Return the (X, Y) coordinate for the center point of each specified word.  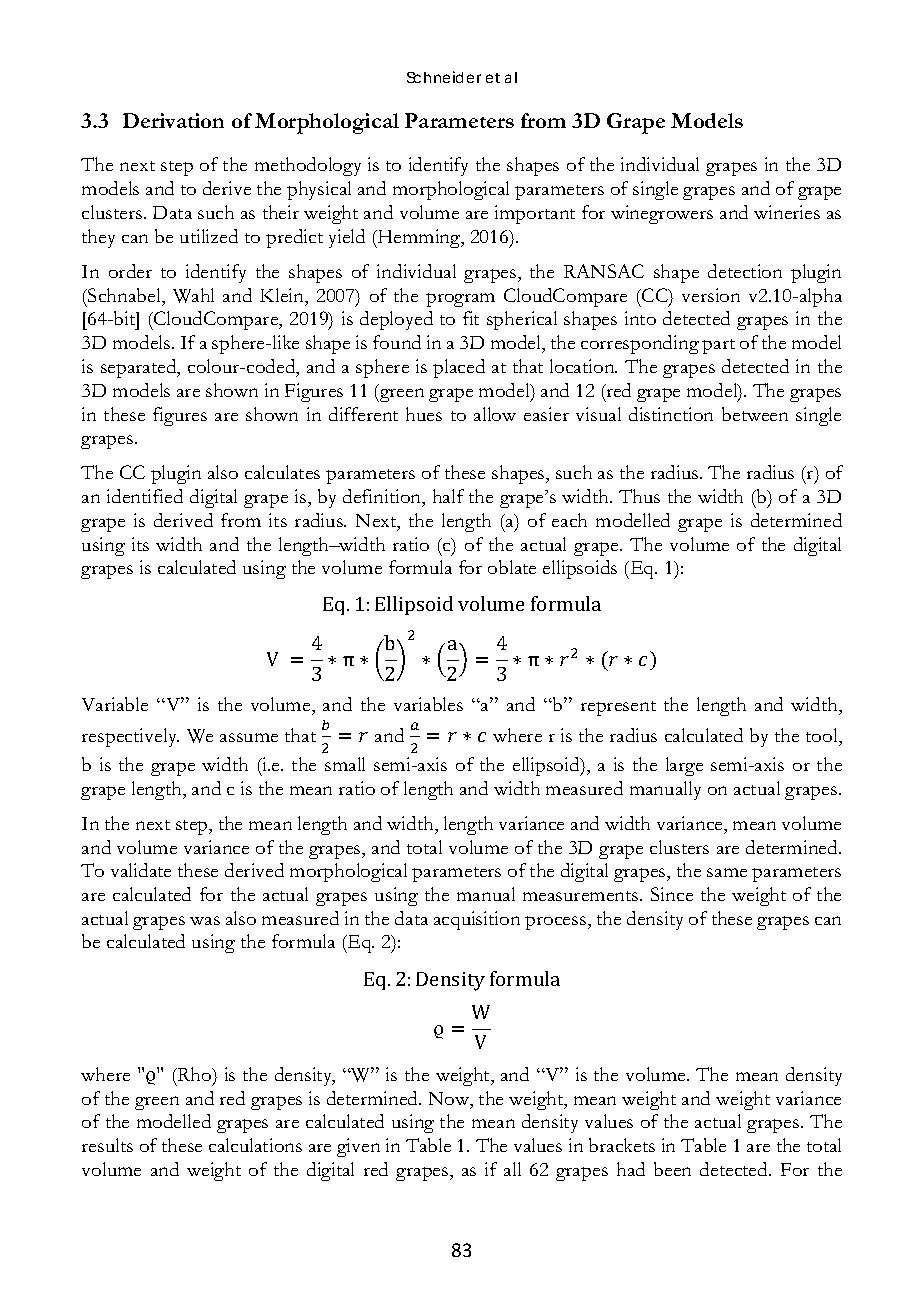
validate (141, 870)
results (107, 1145)
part (718, 346)
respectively (130, 737)
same (727, 872)
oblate (512, 567)
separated (140, 368)
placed (459, 368)
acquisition (477, 920)
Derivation (173, 120)
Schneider (444, 77)
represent (618, 708)
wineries (787, 212)
